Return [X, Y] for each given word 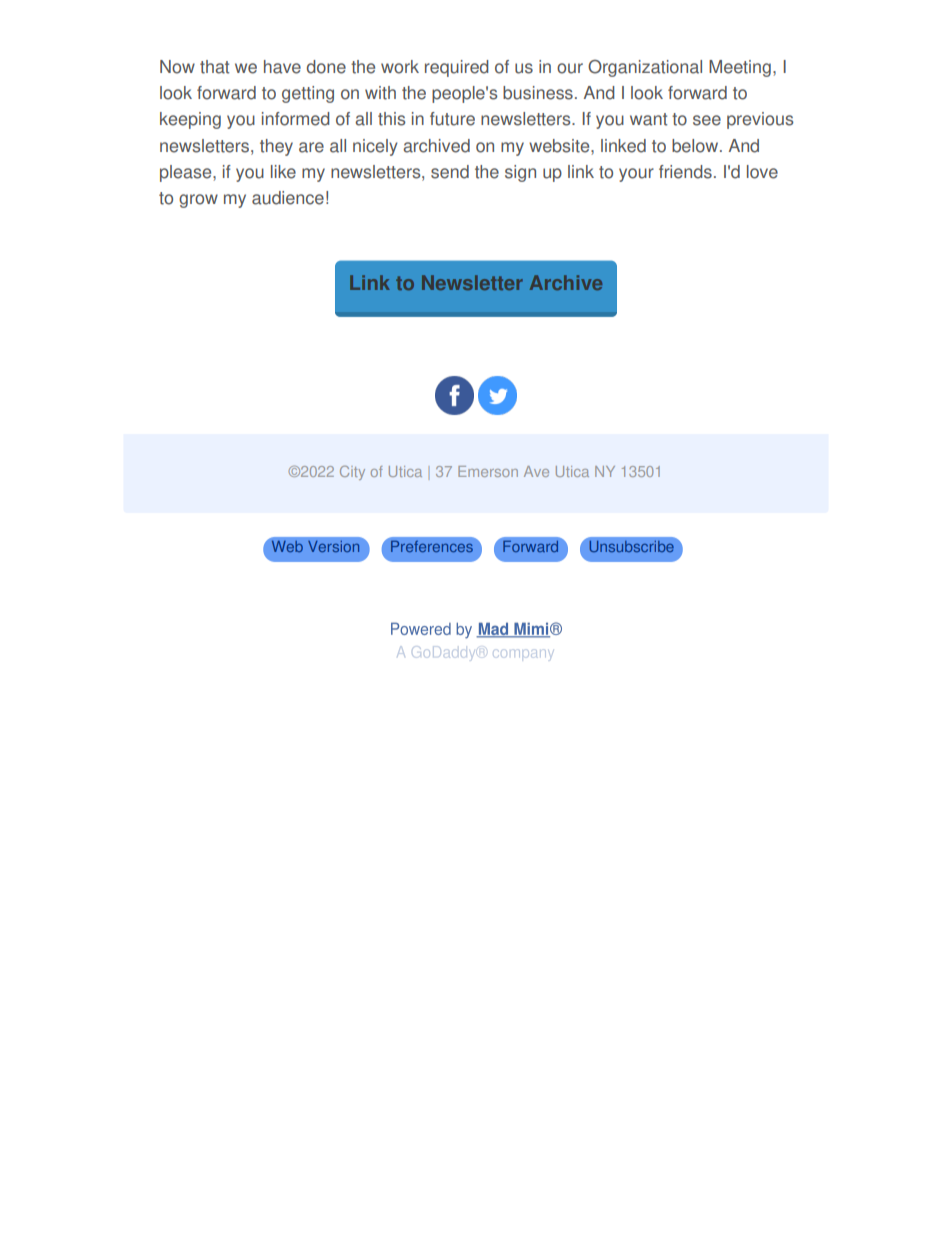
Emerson [488, 471]
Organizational [645, 68]
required [456, 68]
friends [685, 172]
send [450, 172]
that [214, 67]
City [352, 473]
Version [333, 546]
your [636, 175]
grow [198, 201]
